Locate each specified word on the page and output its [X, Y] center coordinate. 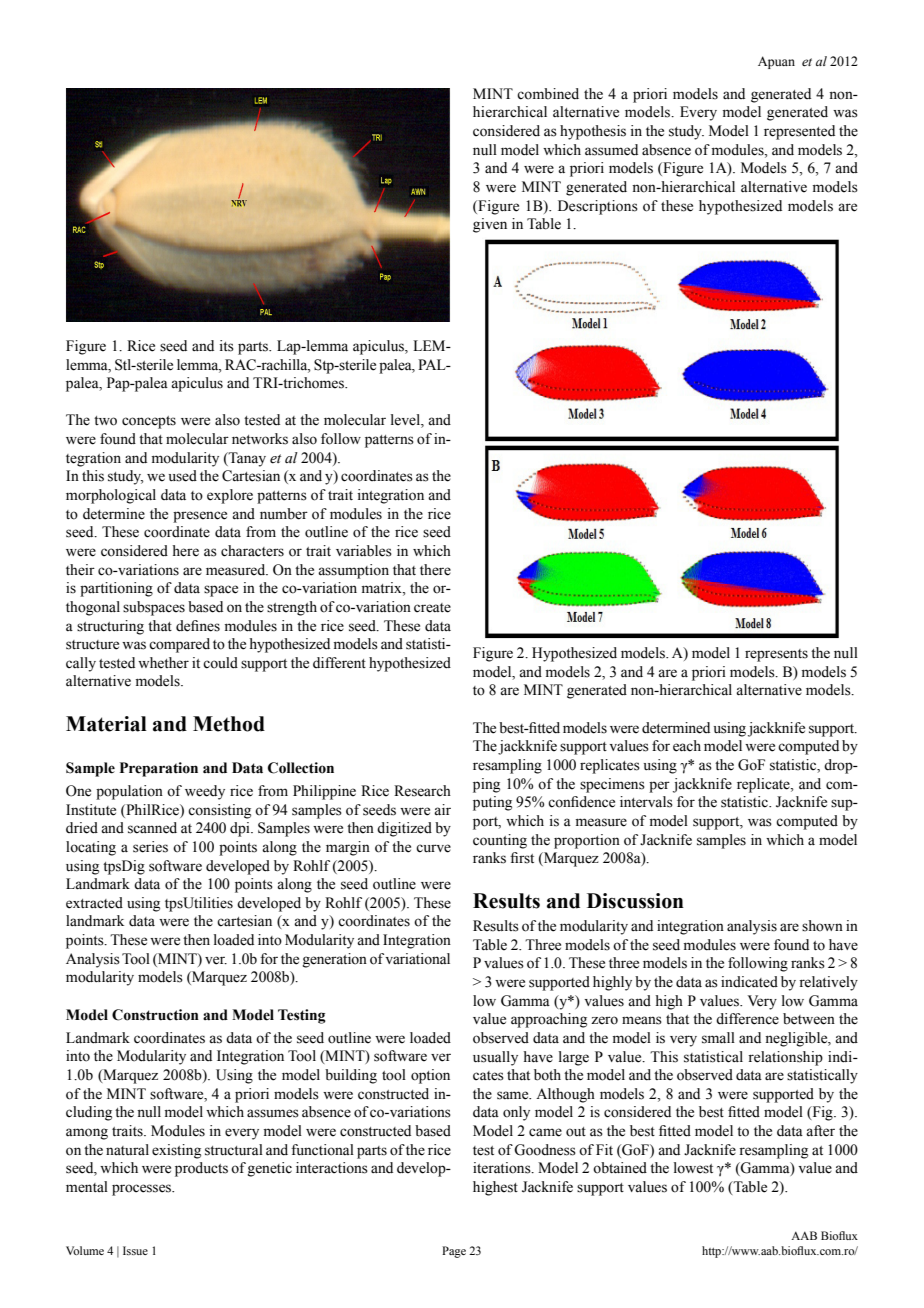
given [490, 225]
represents [776, 655]
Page [454, 1252]
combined [548, 94]
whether [163, 663]
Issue [135, 1250]
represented [799, 132]
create [432, 608]
